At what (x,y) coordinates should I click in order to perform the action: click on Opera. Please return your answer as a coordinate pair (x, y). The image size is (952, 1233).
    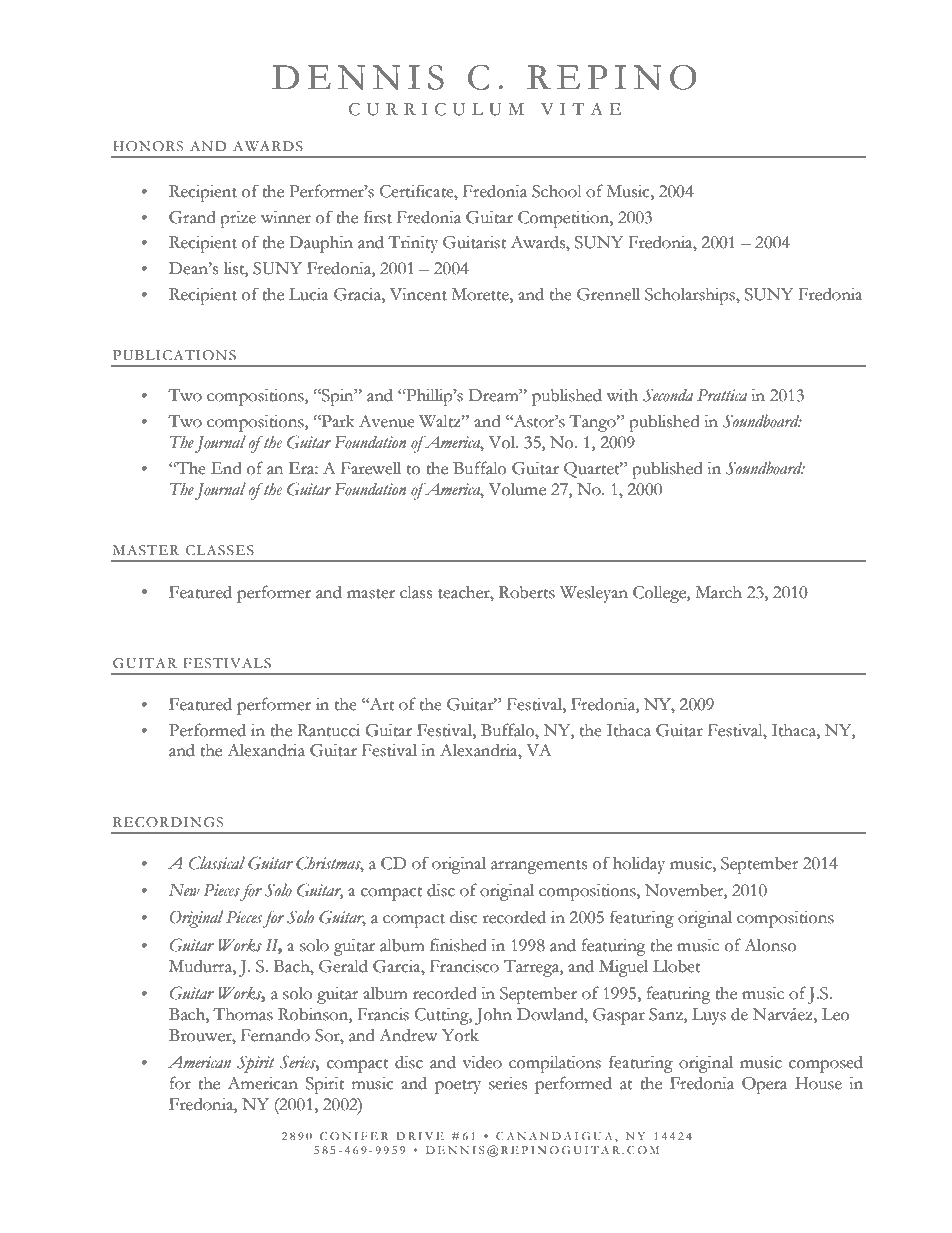
    Looking at the image, I should click on (764, 1085).
